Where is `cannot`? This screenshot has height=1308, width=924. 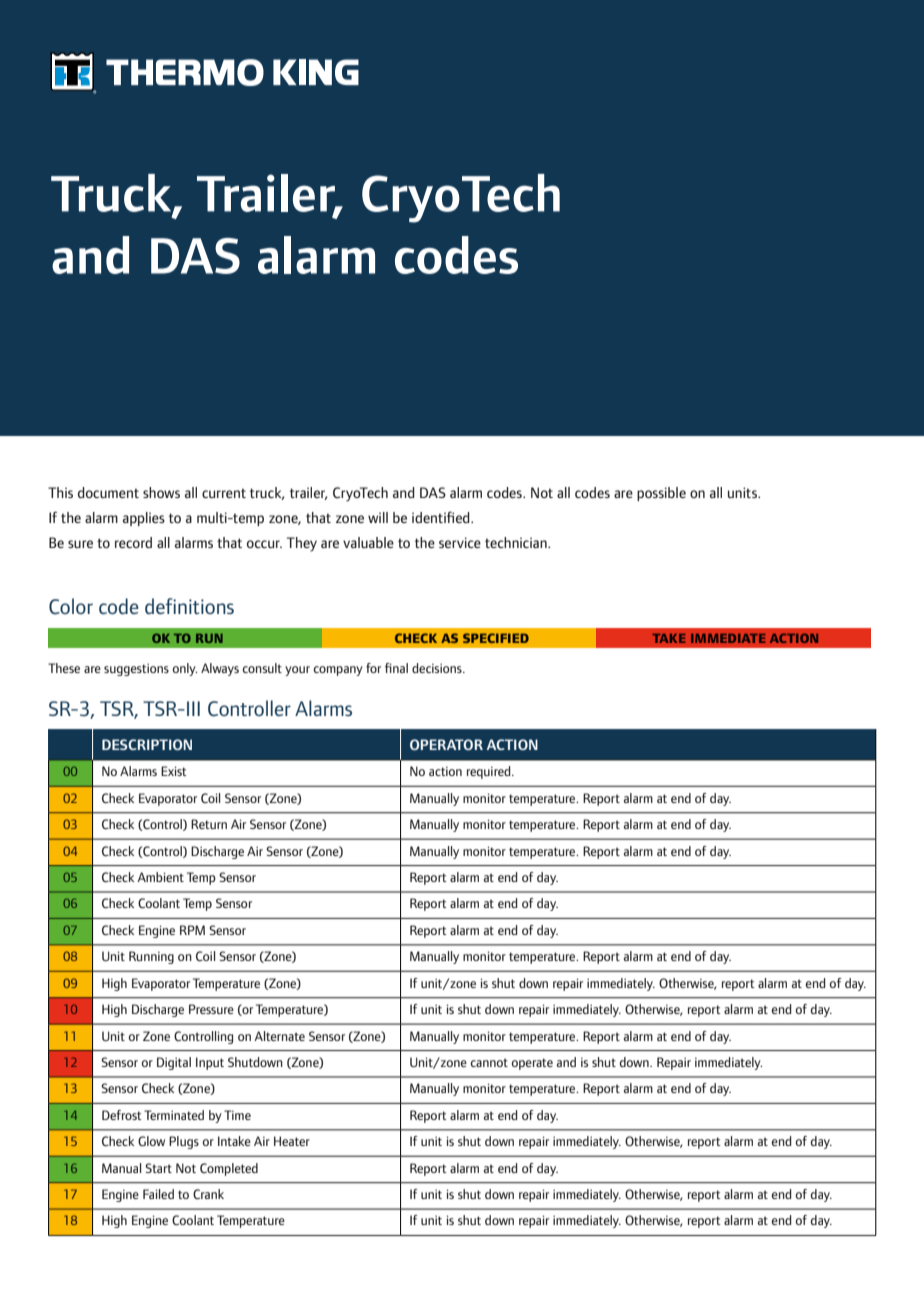
cannot is located at coordinates (489, 1062).
